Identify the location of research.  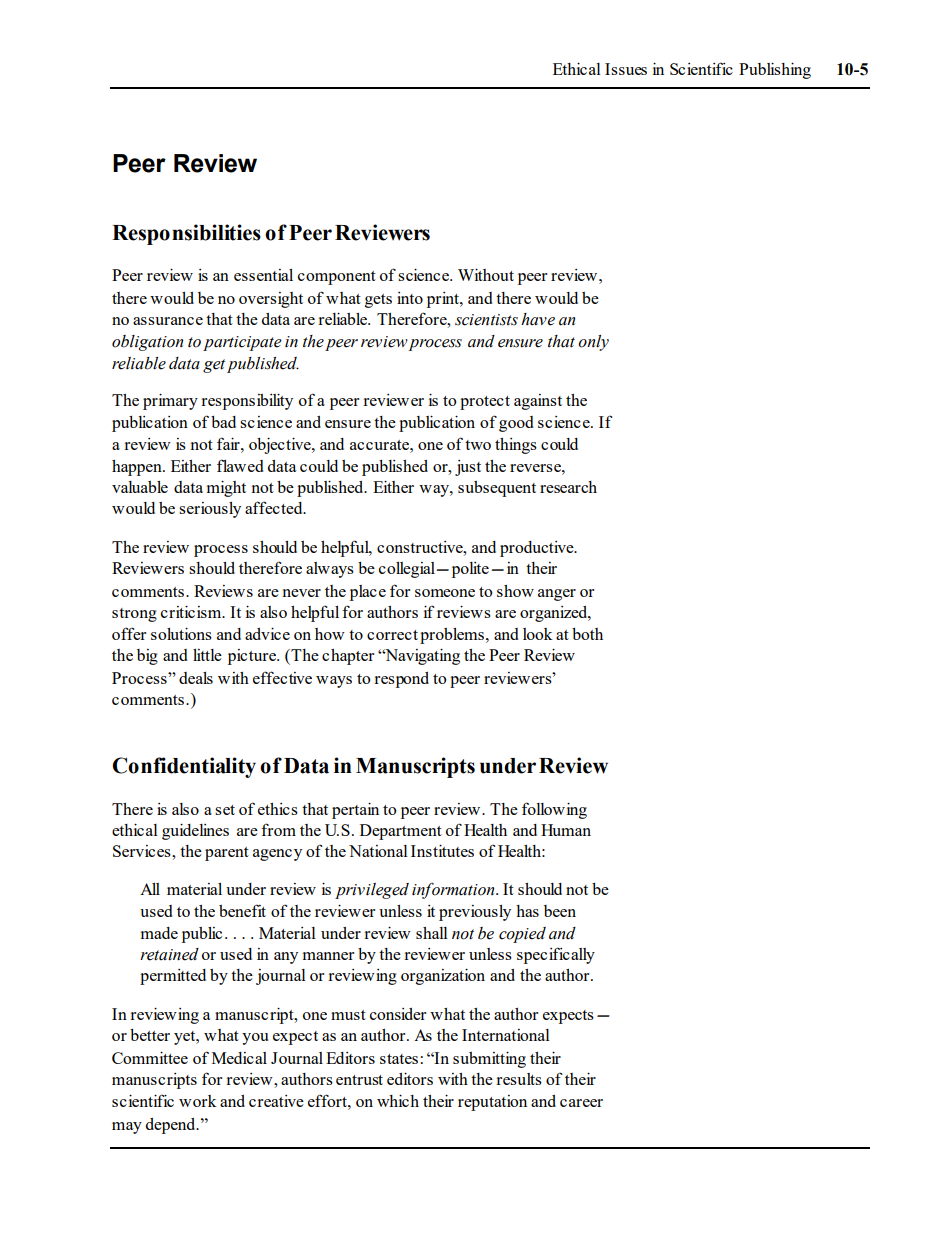
(568, 487).
